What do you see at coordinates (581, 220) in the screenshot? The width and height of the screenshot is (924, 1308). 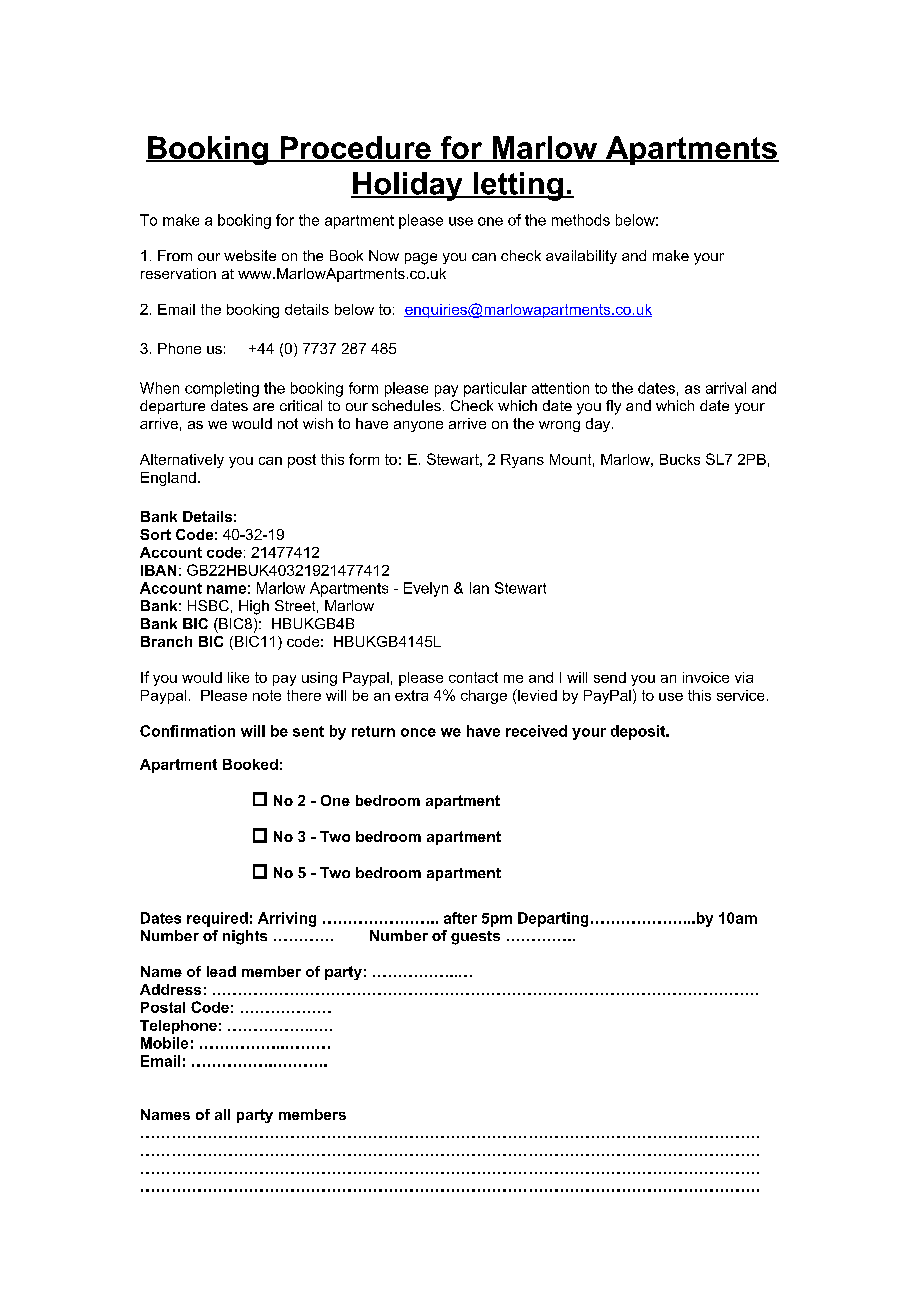 I see `methods` at bounding box center [581, 220].
